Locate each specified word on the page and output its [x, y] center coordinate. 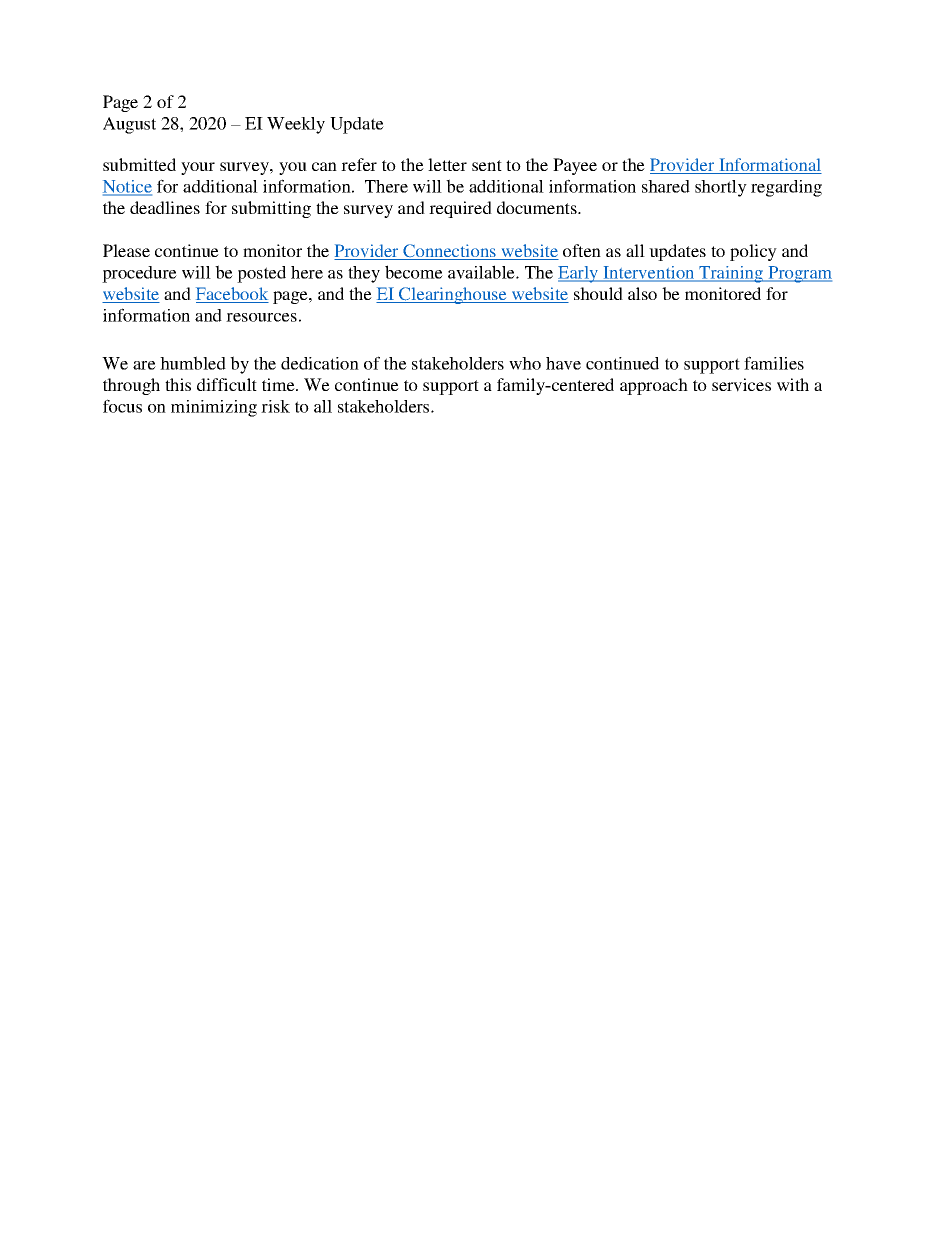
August [129, 125]
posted [261, 274]
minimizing [214, 408]
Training [731, 274]
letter [447, 164]
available [482, 272]
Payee [575, 166]
